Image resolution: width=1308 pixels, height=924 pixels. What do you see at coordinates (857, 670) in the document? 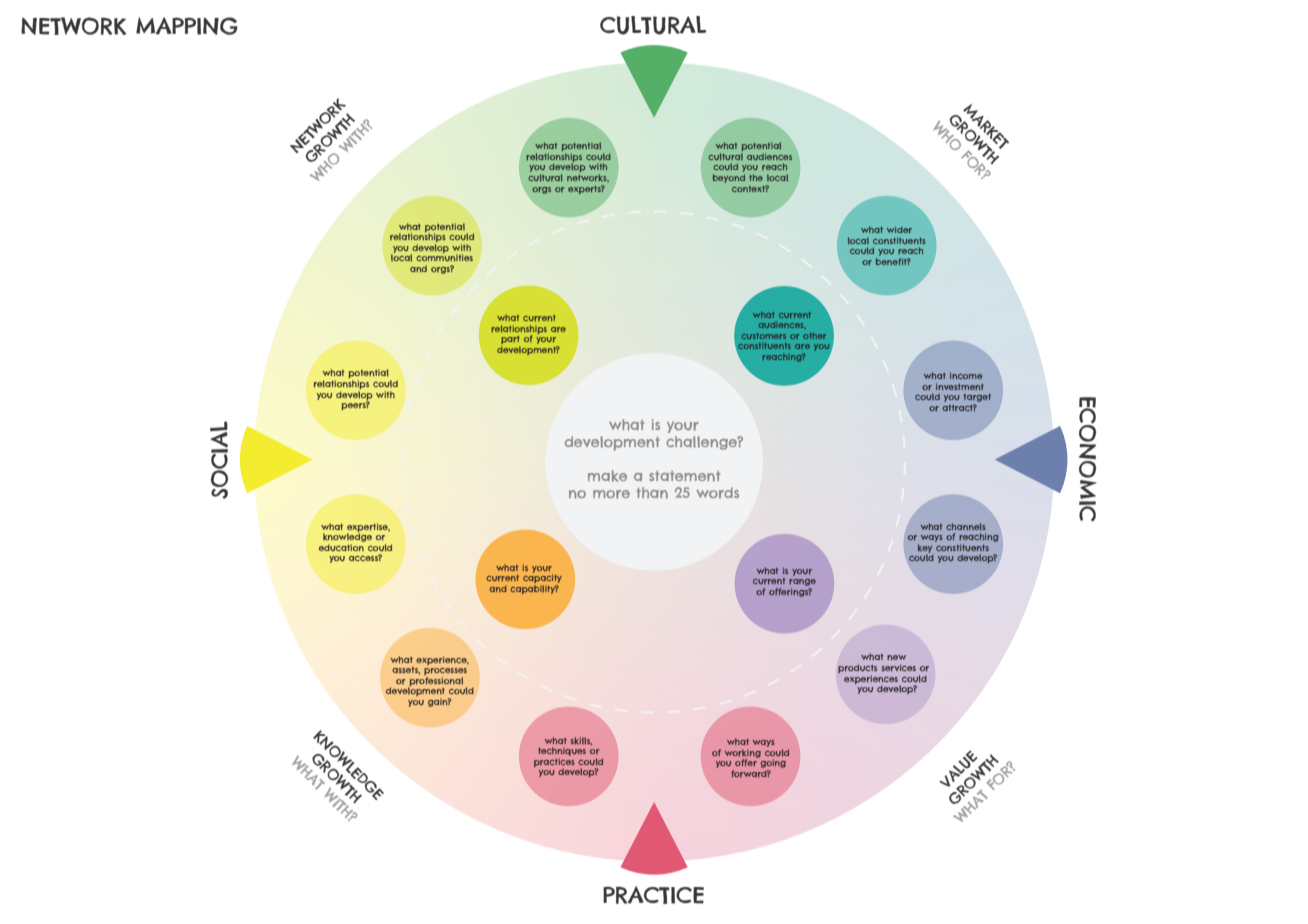
I see `products` at bounding box center [857, 670].
